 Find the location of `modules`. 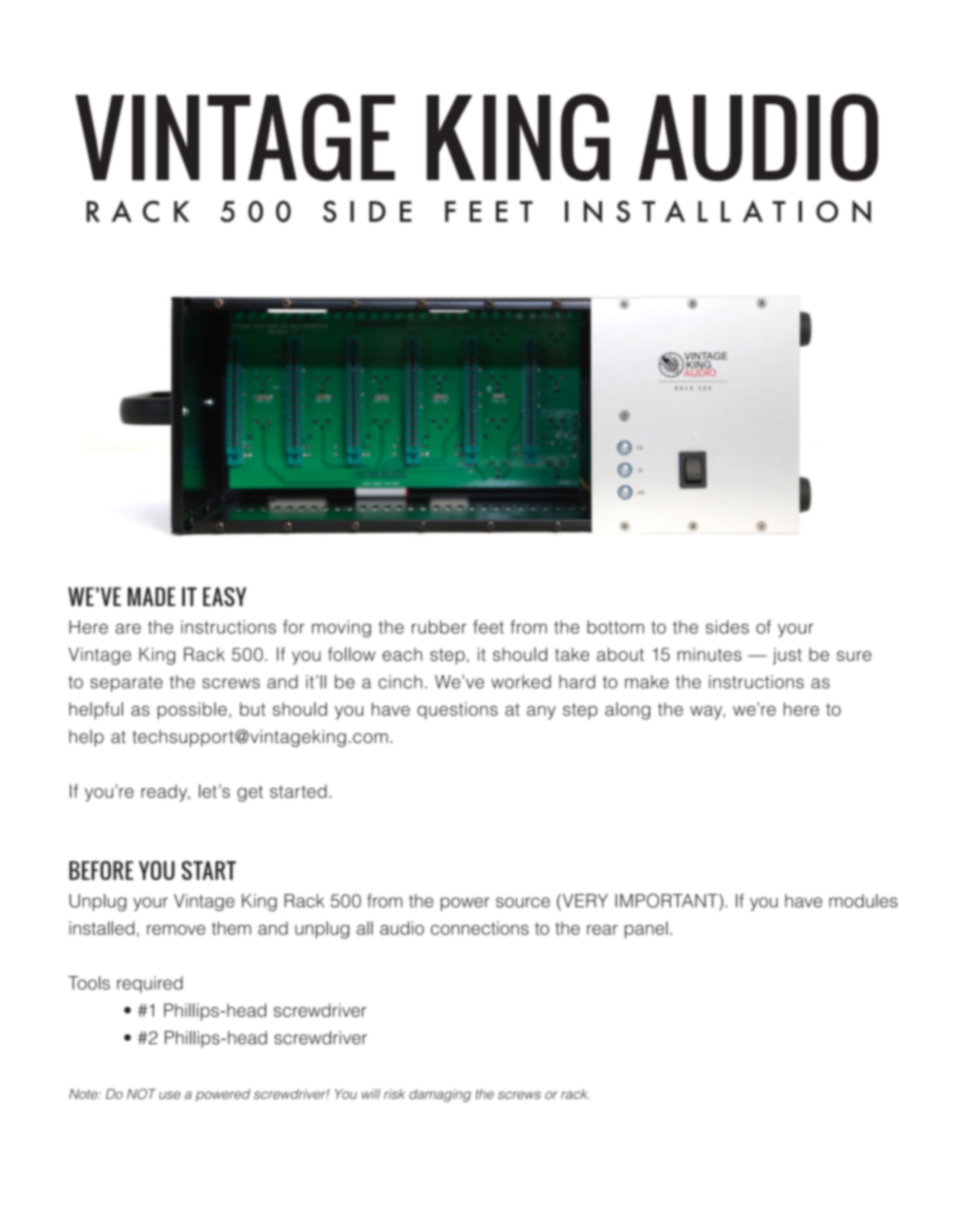

modules is located at coordinates (863, 901).
